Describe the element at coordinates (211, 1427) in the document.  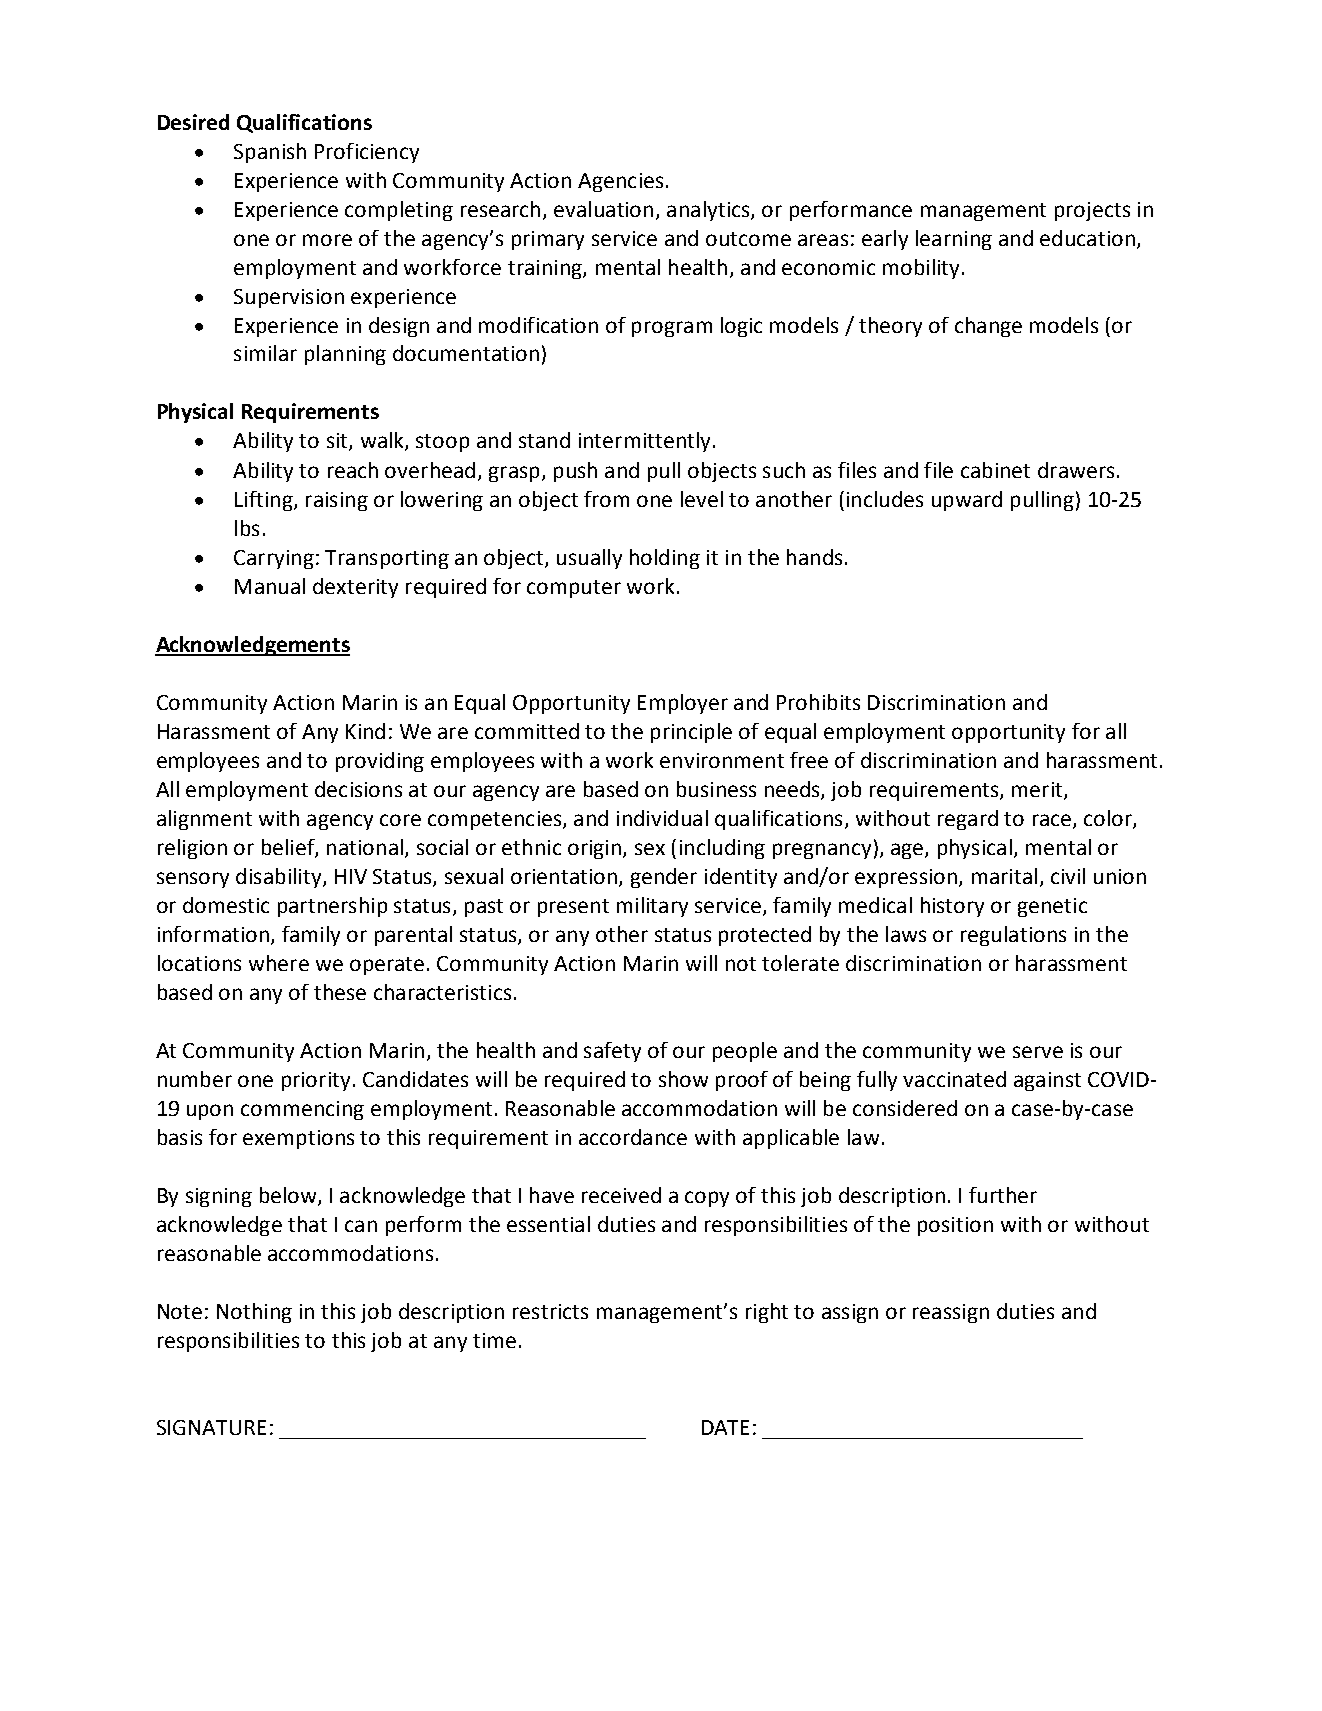
I see `SIGNATURE` at that location.
